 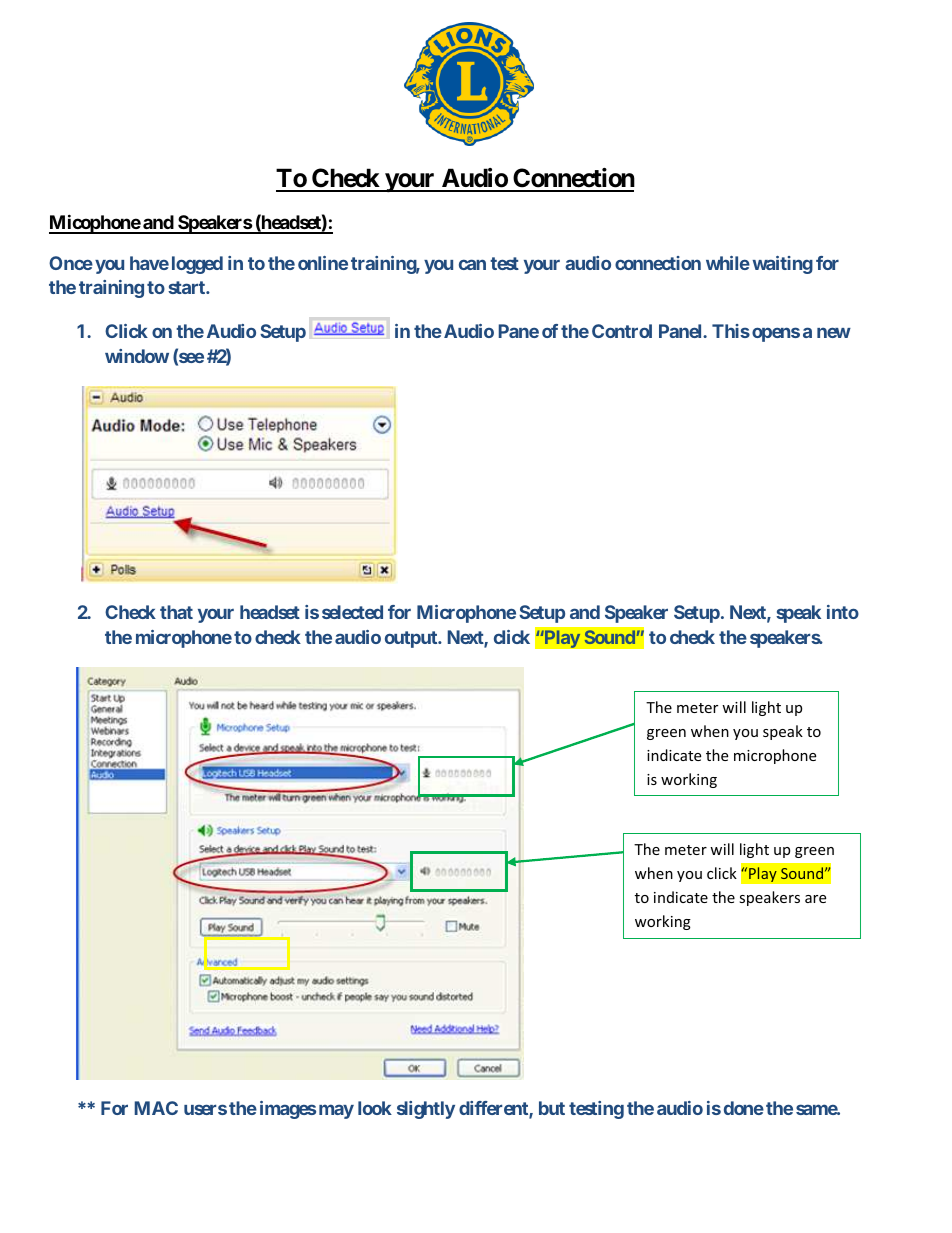 I want to click on while, so click(x=728, y=263).
